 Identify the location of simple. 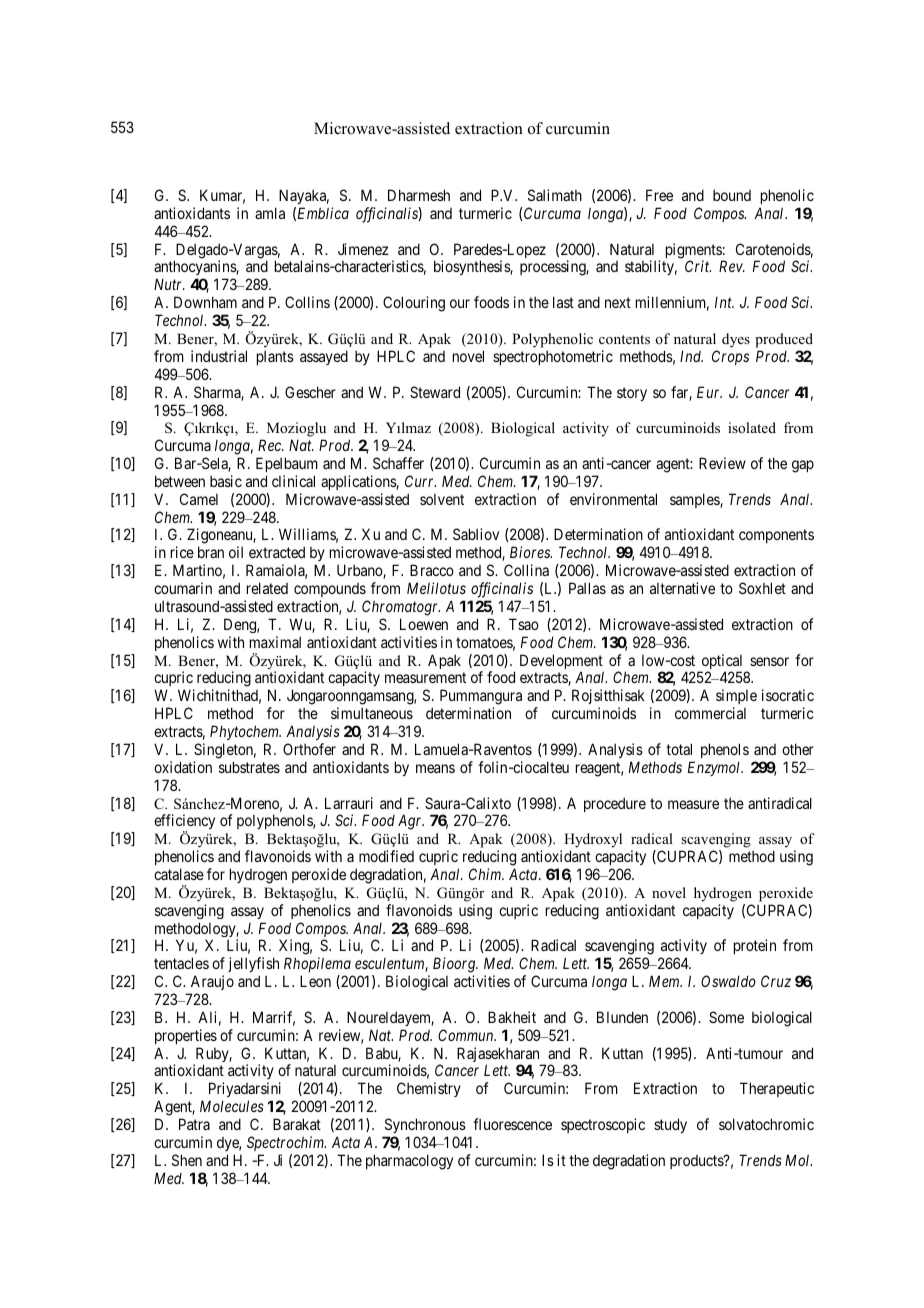
(736, 698).
